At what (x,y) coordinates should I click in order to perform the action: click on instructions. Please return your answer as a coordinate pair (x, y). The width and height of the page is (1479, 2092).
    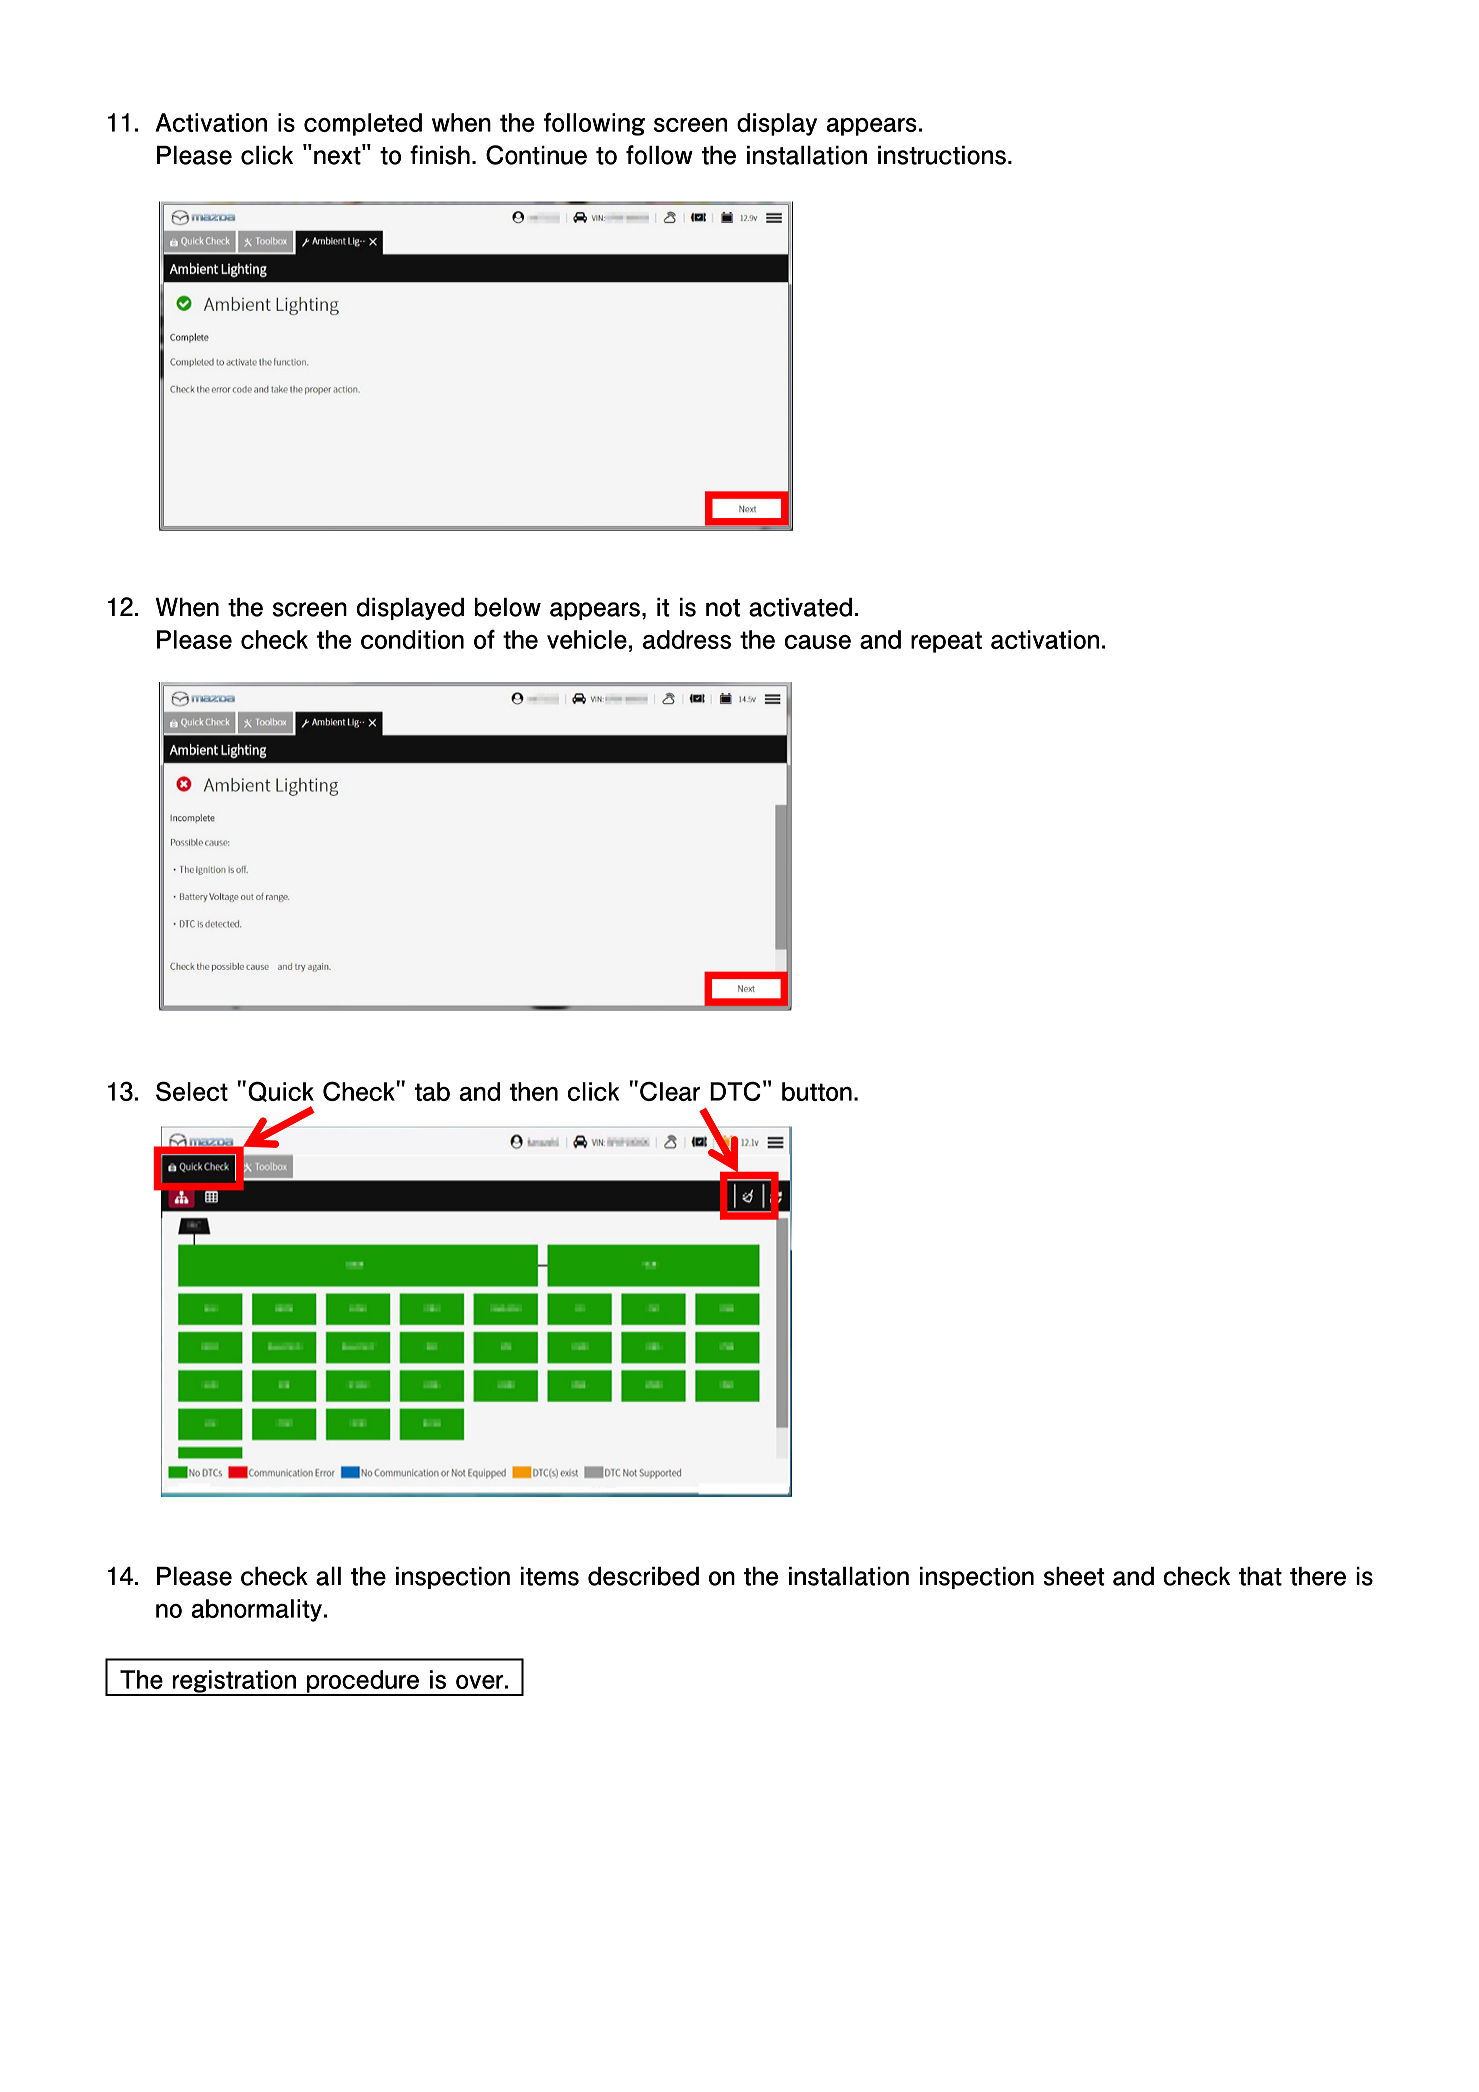
    Looking at the image, I should click on (942, 155).
